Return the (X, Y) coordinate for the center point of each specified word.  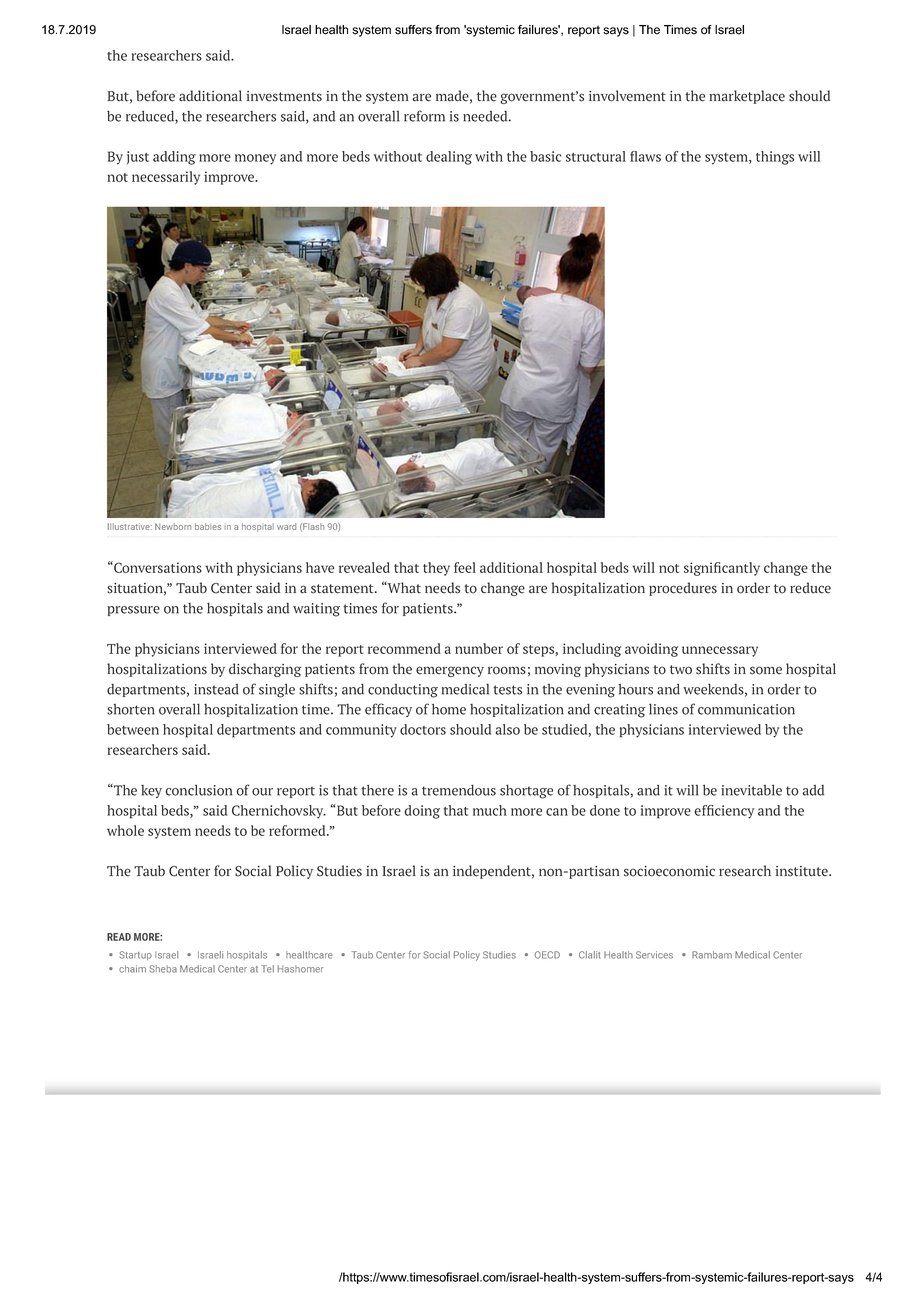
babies (208, 526)
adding (174, 158)
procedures (683, 589)
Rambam (712, 955)
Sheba (163, 969)
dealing (449, 158)
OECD (547, 955)
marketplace (747, 97)
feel (465, 567)
